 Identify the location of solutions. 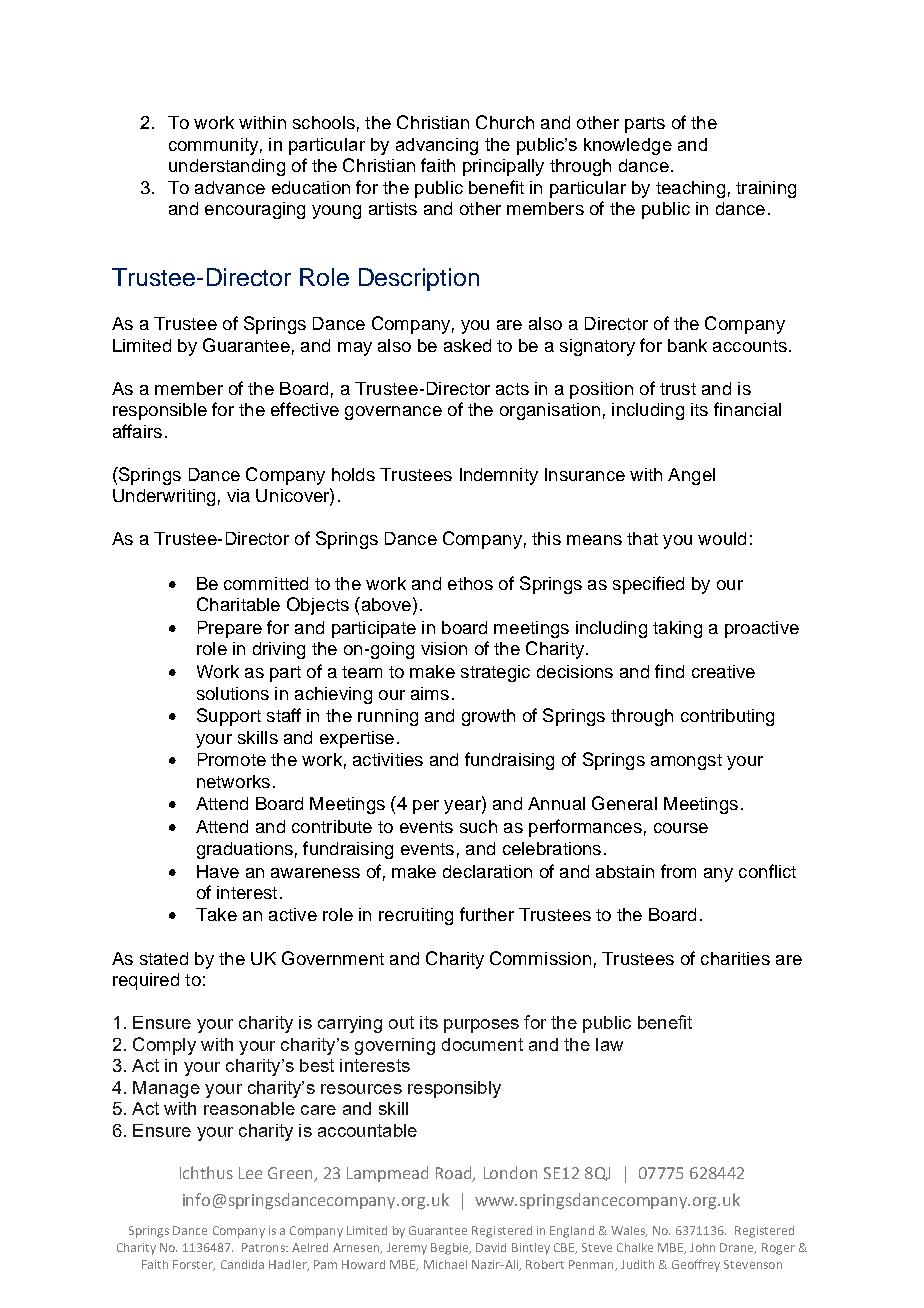
(233, 693).
